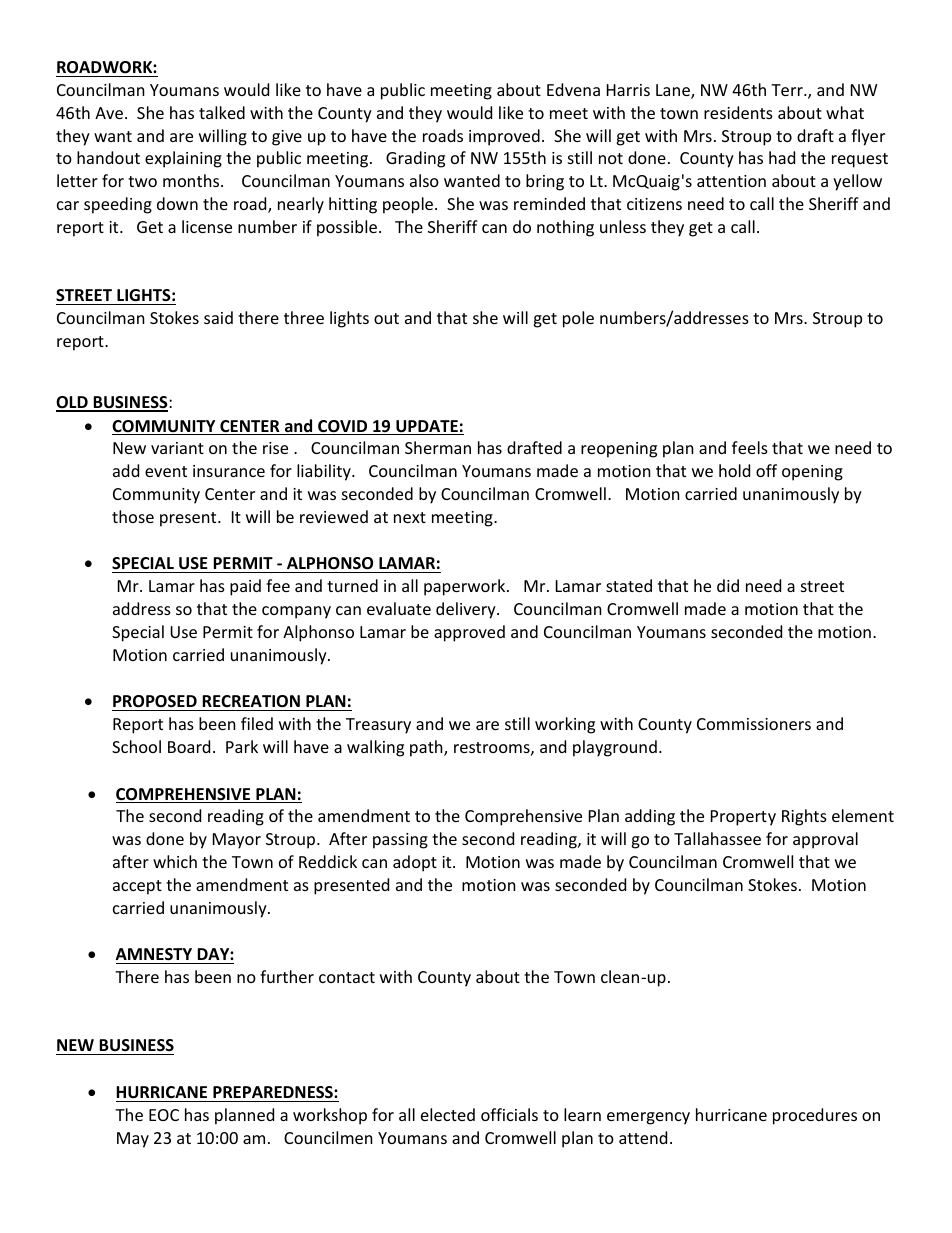 The height and width of the image is (1233, 952). What do you see at coordinates (738, 112) in the image?
I see `residents` at bounding box center [738, 112].
